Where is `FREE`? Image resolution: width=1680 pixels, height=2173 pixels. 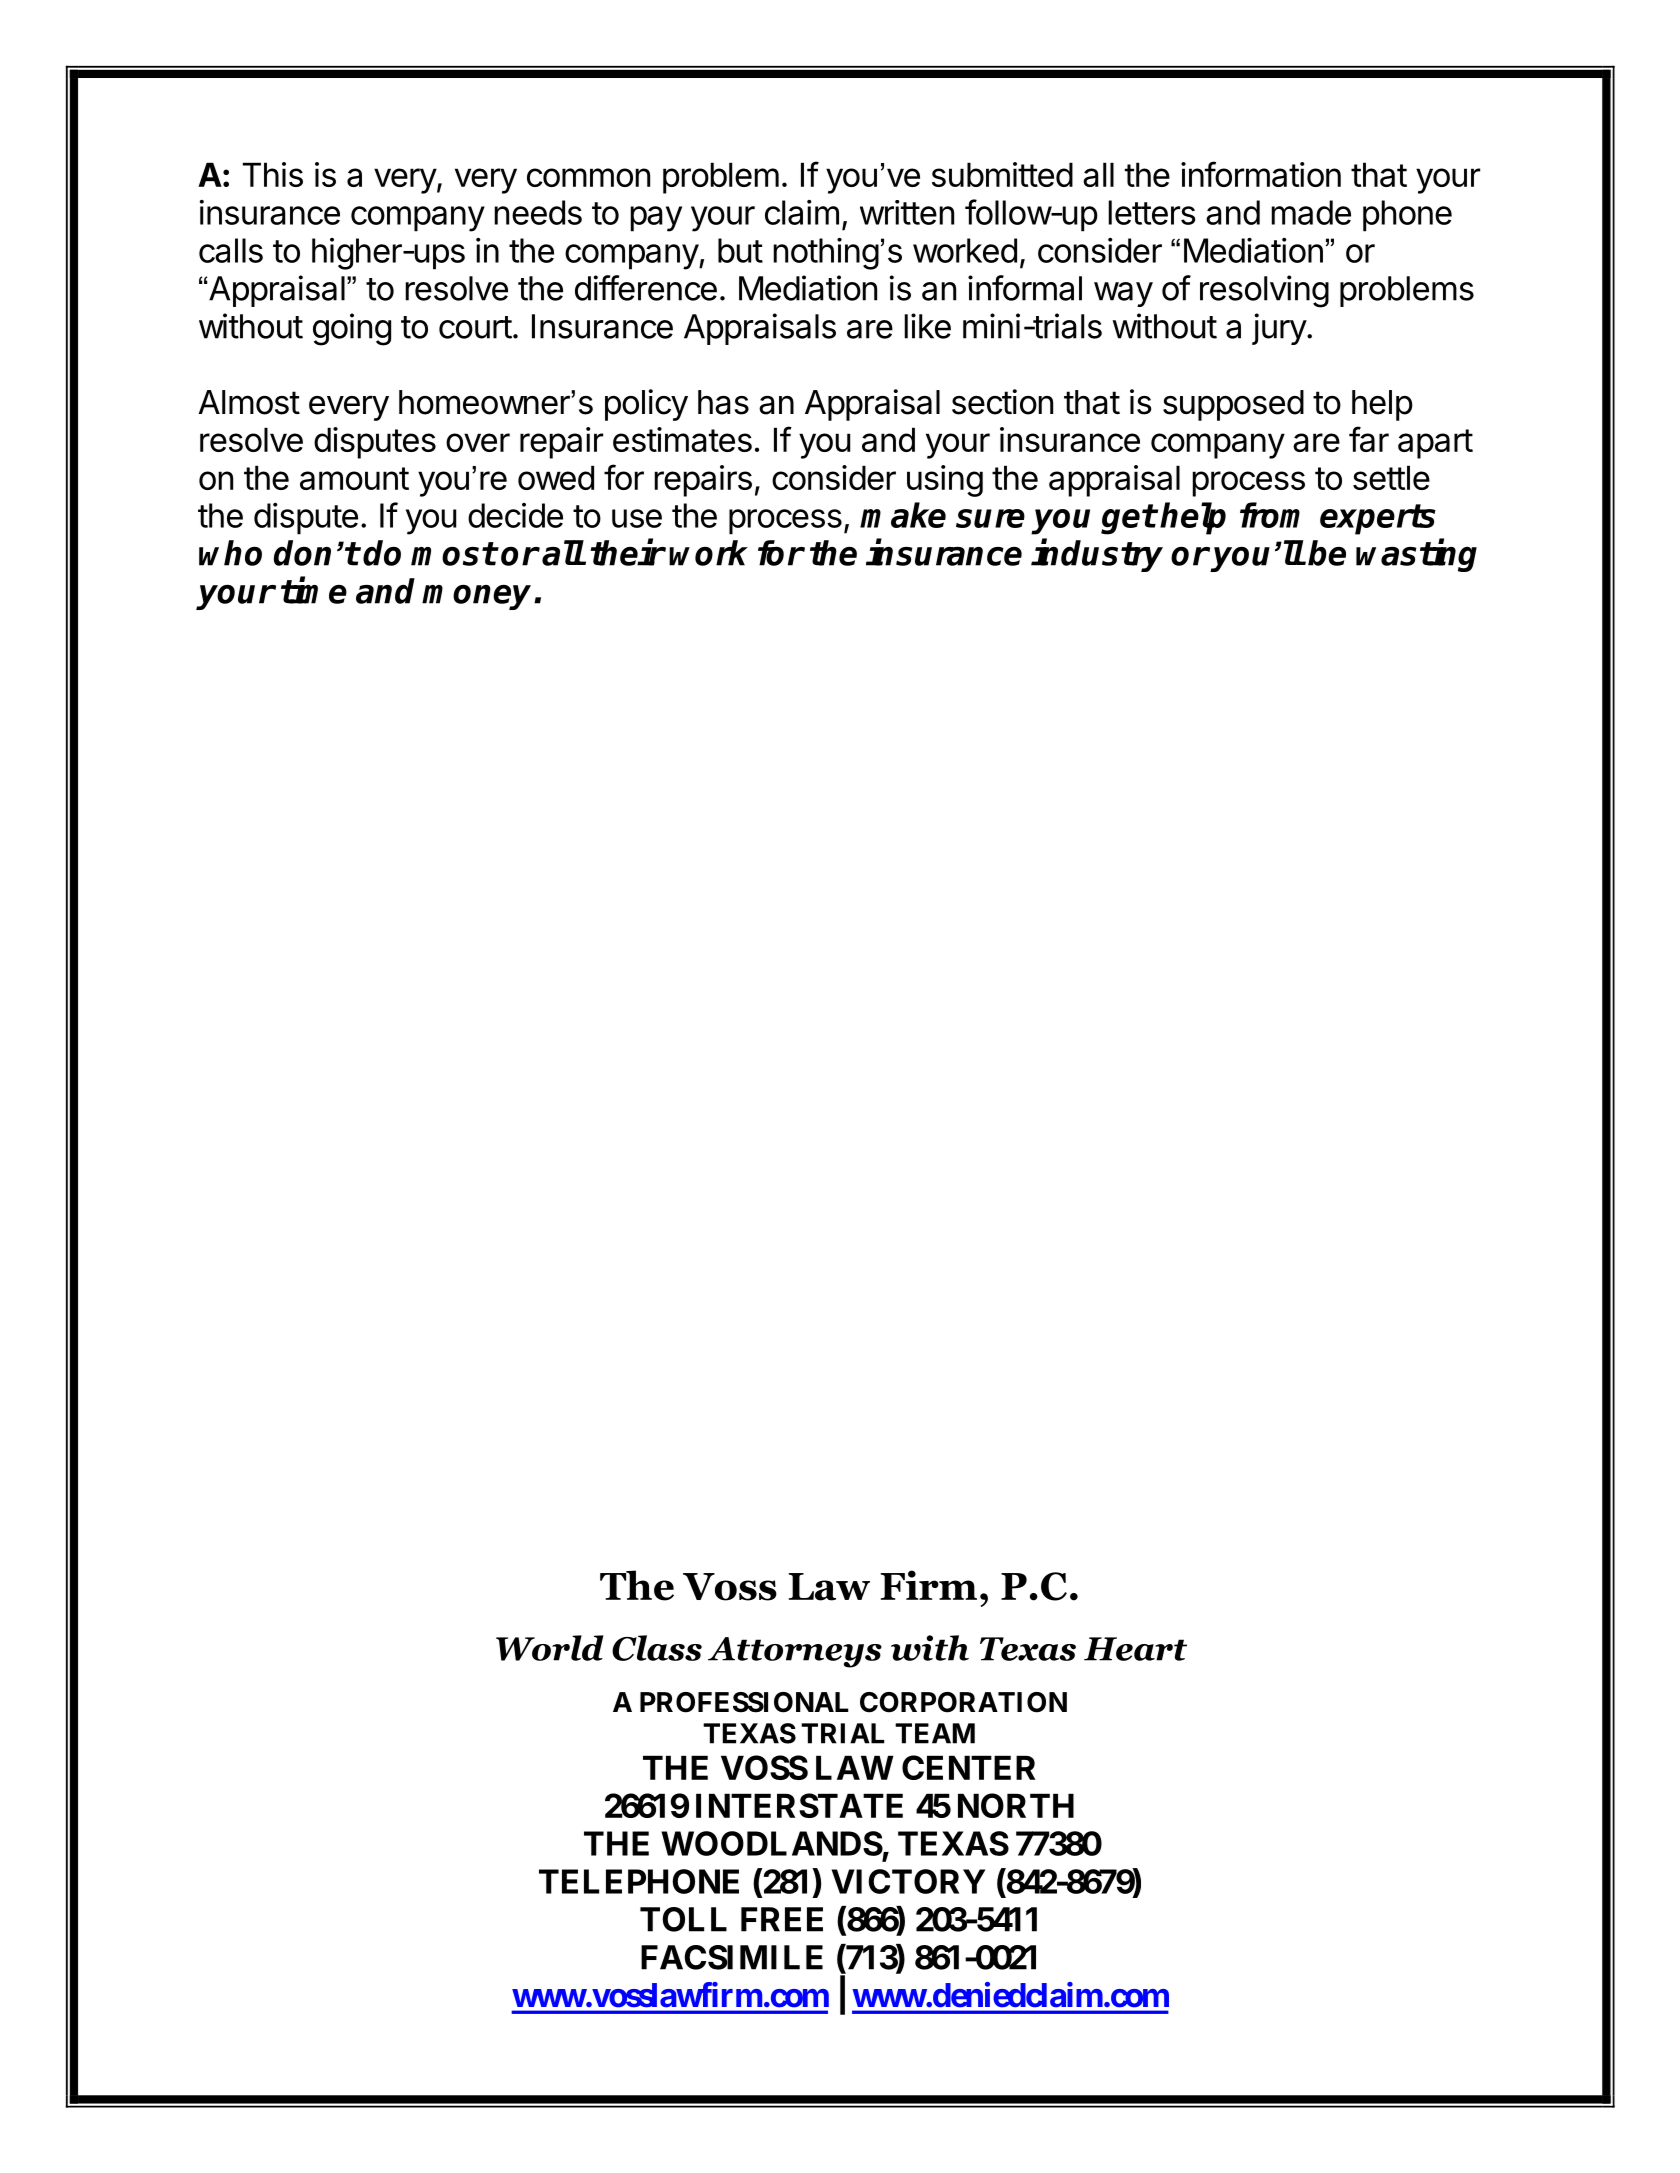 FREE is located at coordinates (782, 1919).
